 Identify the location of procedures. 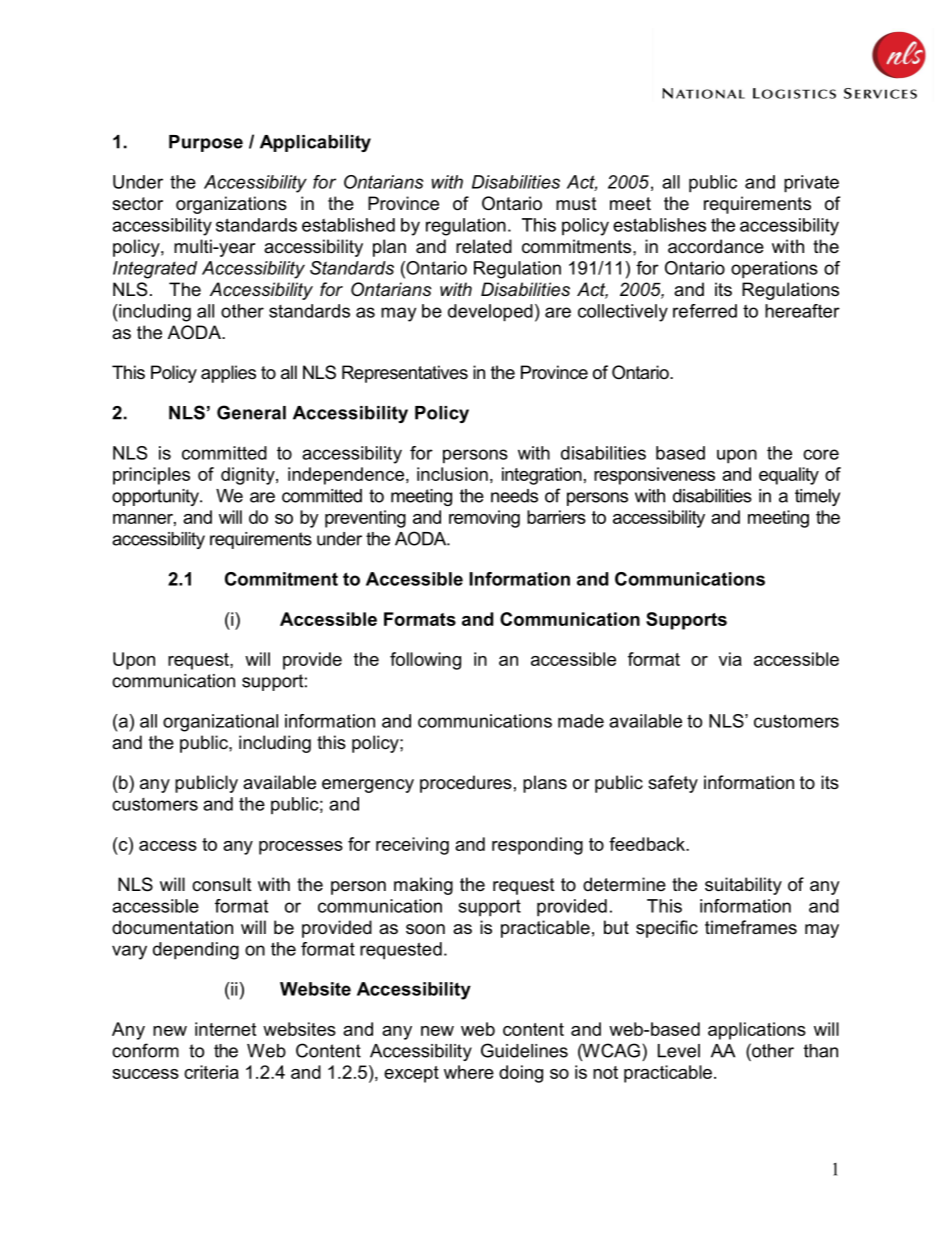
(466, 784).
